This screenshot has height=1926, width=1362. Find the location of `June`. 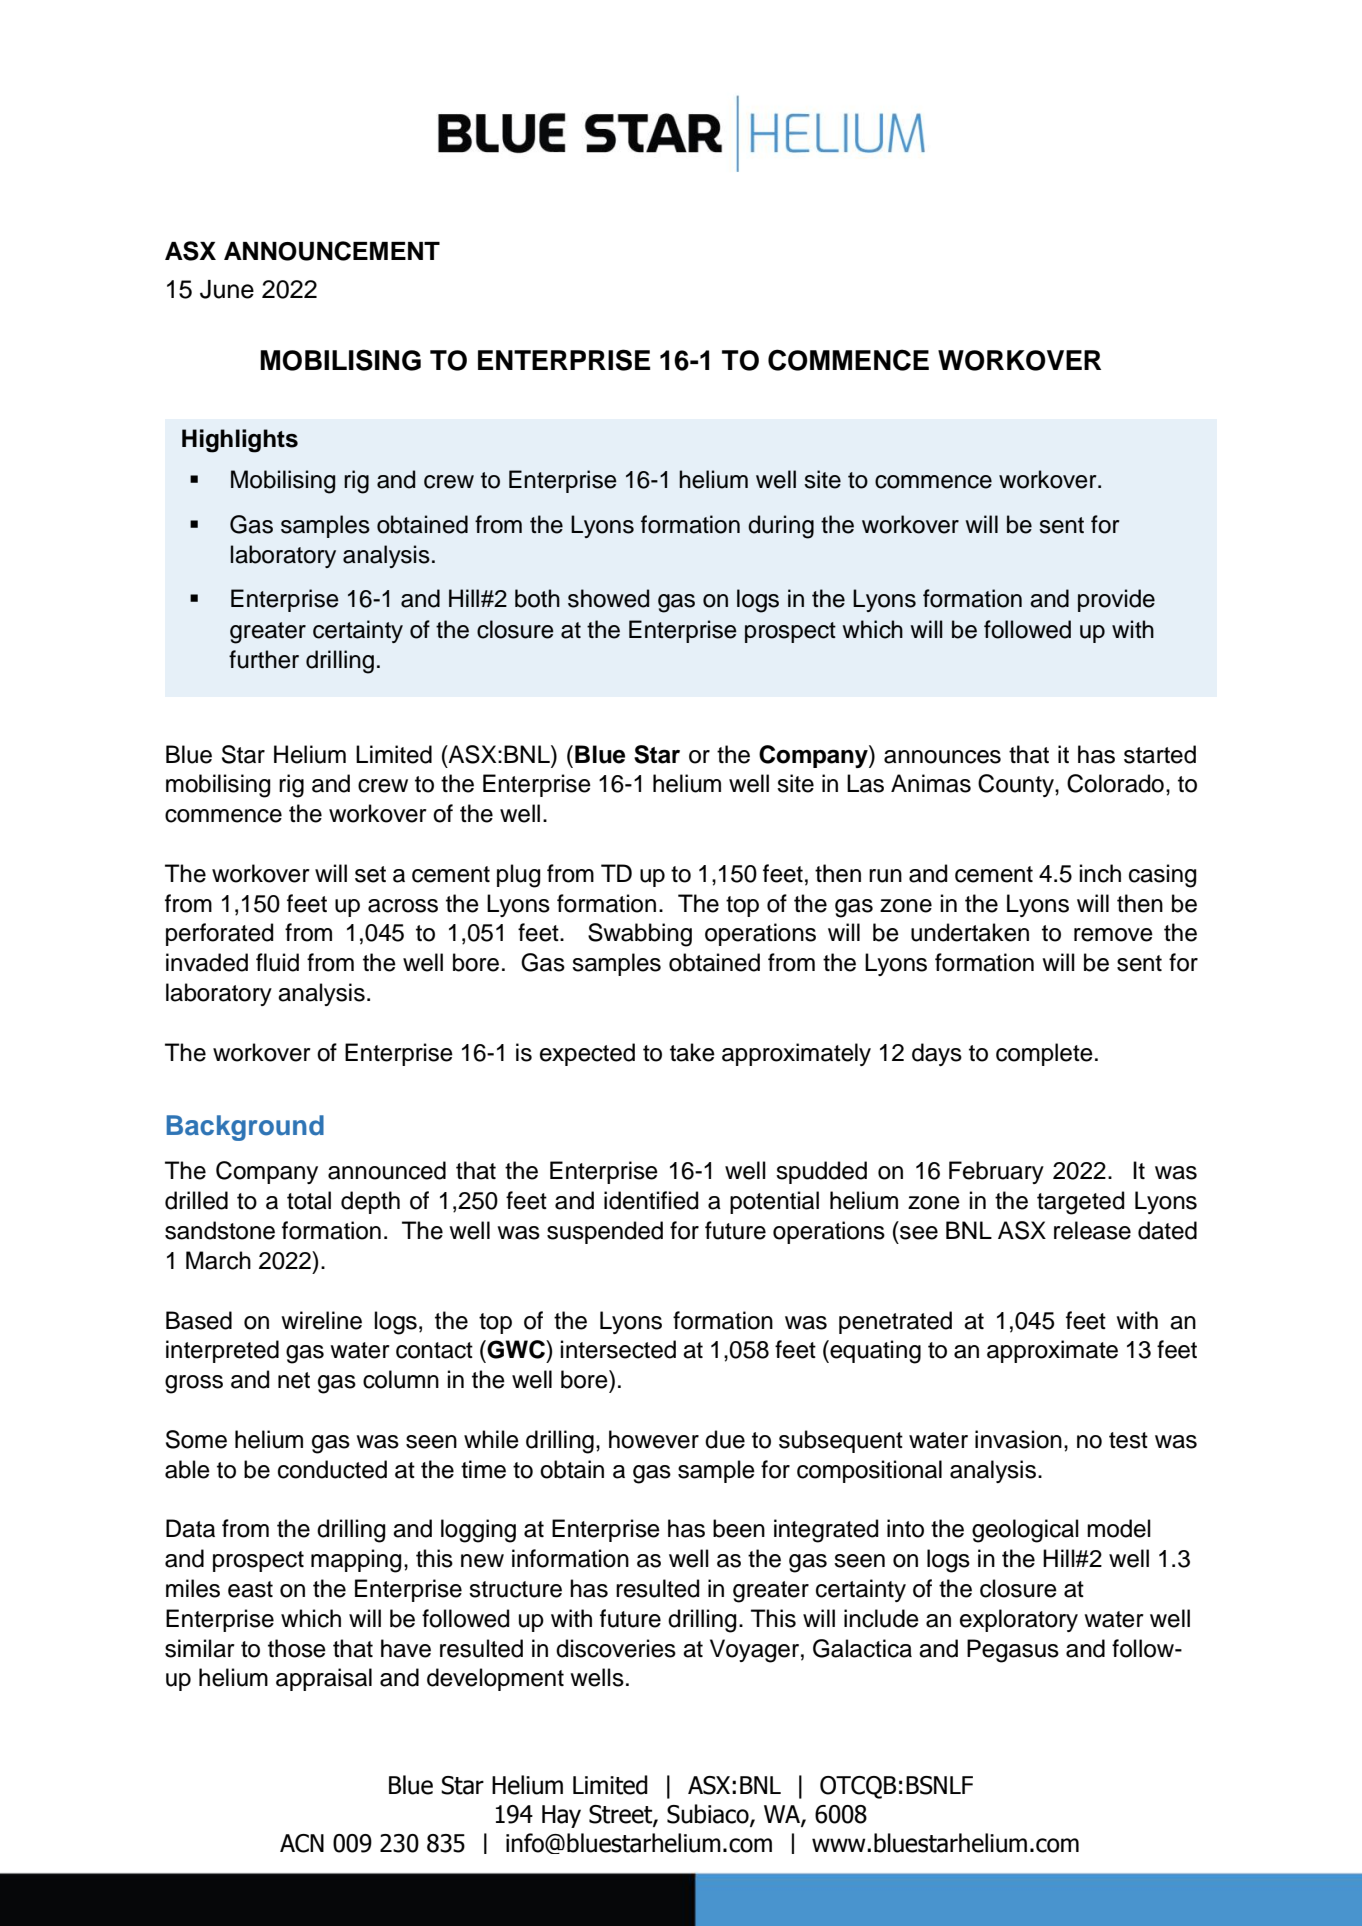

June is located at coordinates (227, 289).
